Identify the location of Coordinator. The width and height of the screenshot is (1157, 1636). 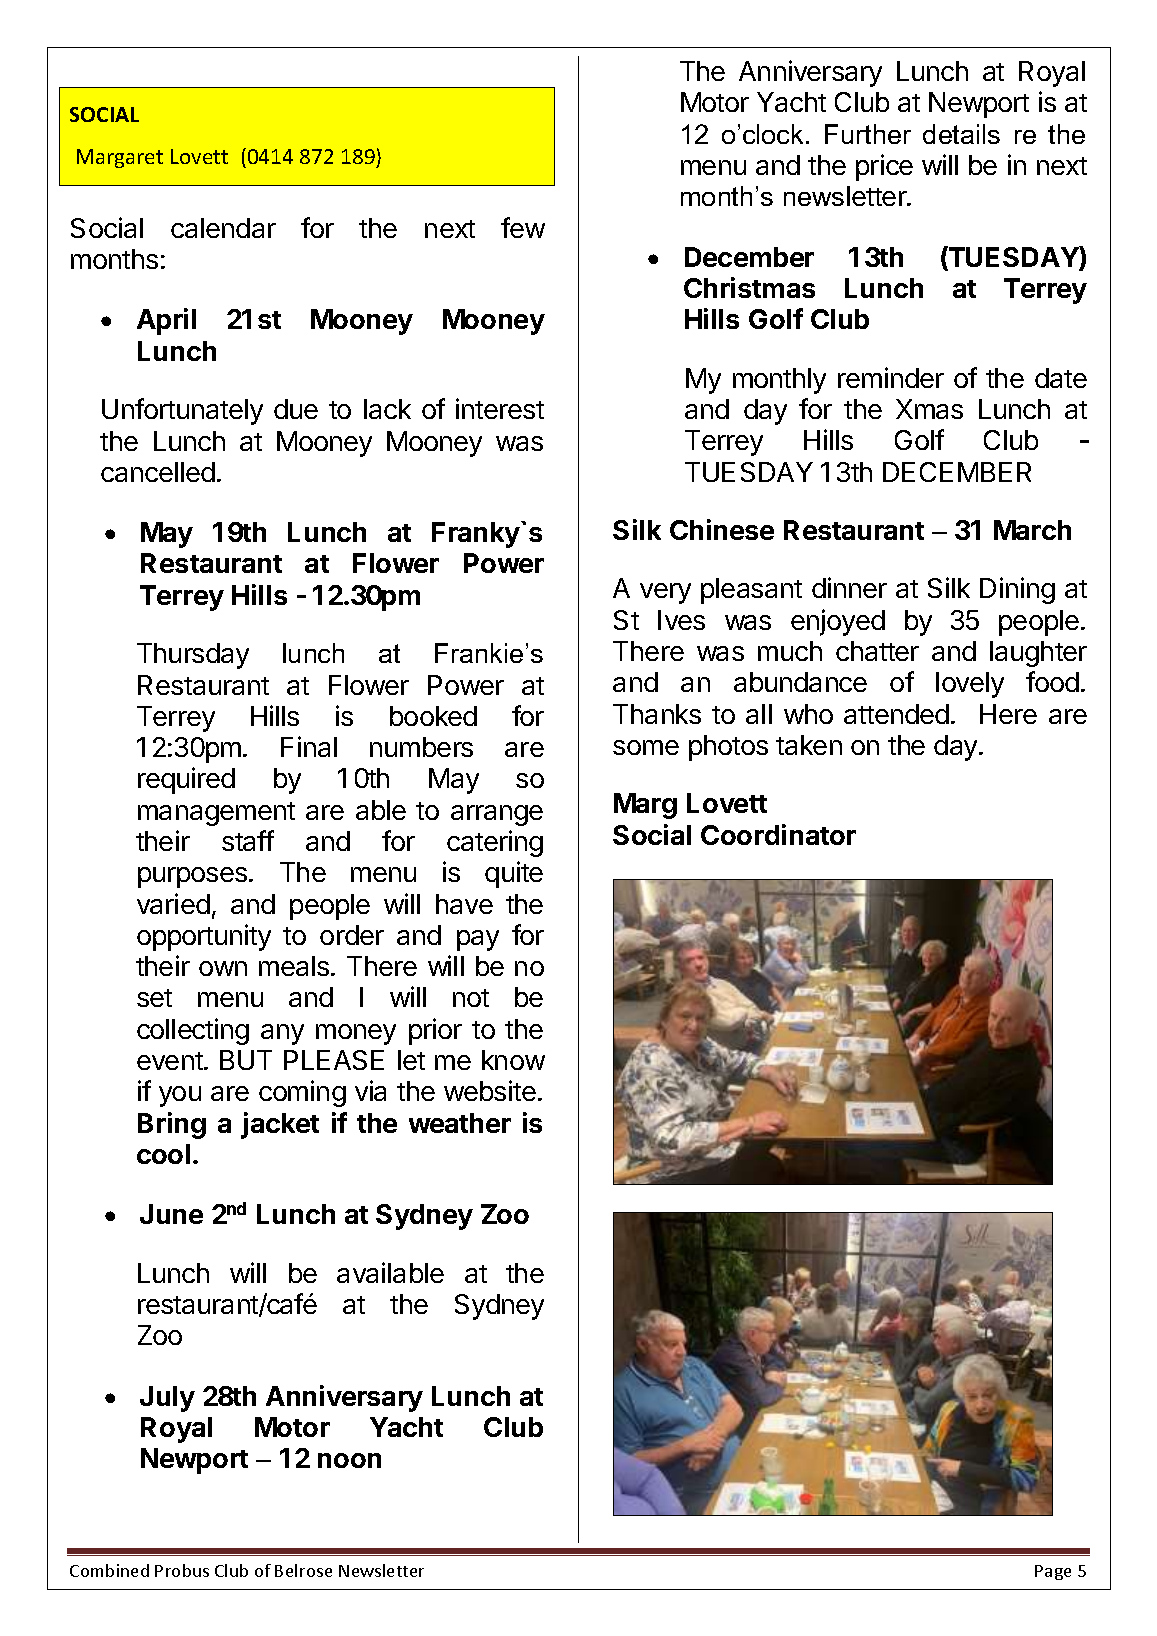
(778, 834).
